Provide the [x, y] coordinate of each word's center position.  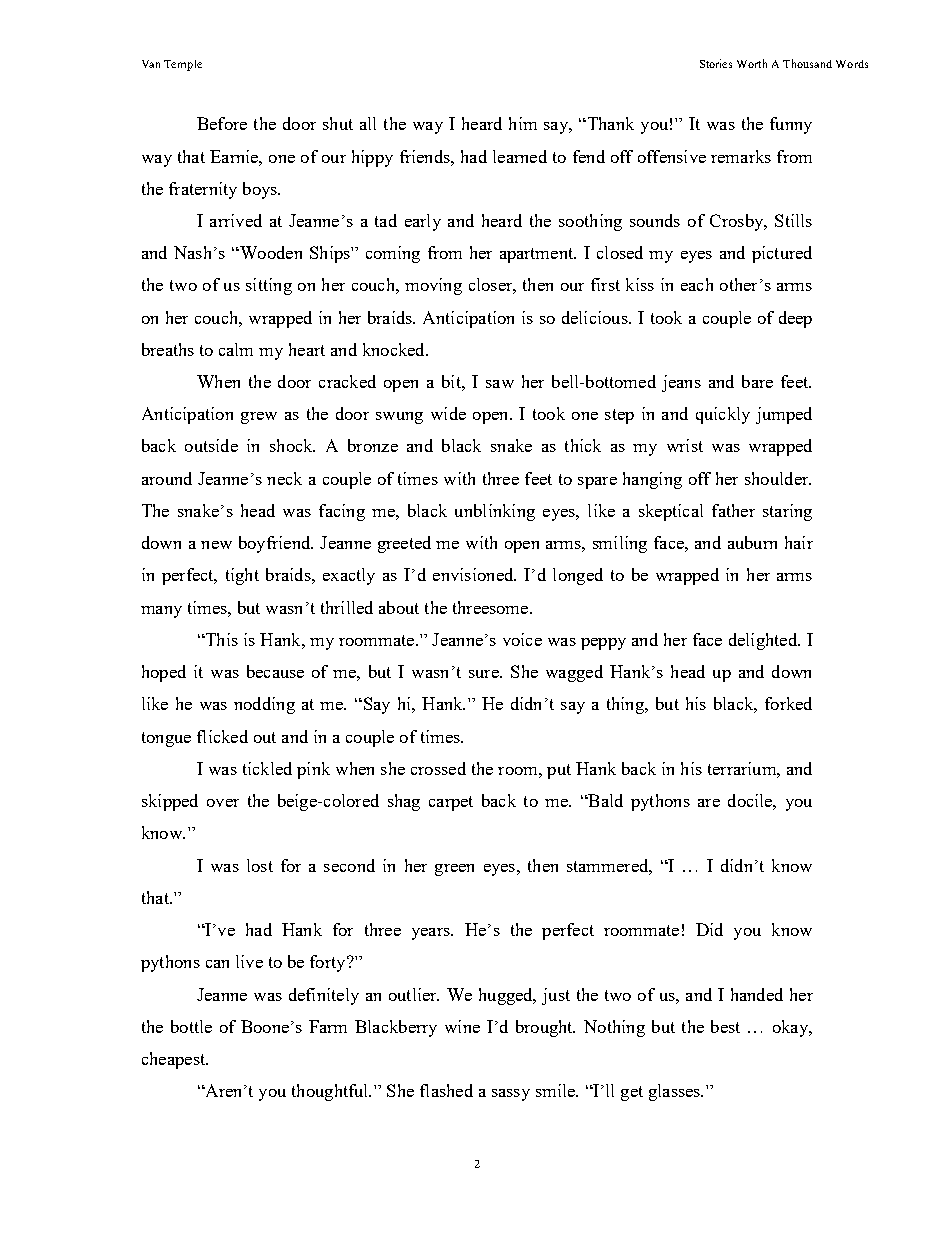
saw [500, 384]
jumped [784, 415]
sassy [511, 1095]
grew [259, 418]
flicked [222, 736]
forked [788, 703]
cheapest [174, 1060]
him [523, 123]
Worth [752, 63]
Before [222, 123]
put [559, 771]
